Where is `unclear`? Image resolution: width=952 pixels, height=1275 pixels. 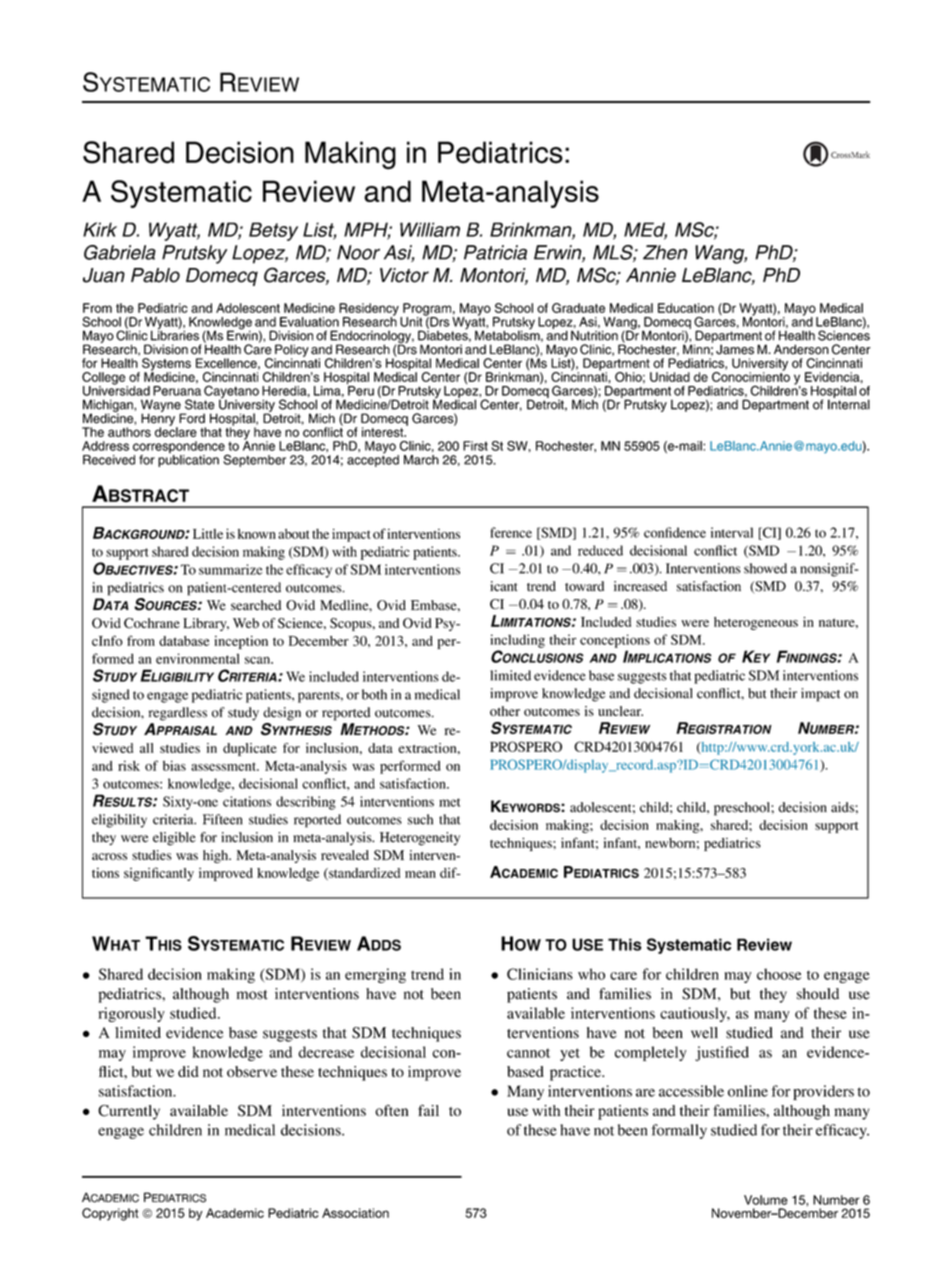
unclear is located at coordinates (620, 711).
